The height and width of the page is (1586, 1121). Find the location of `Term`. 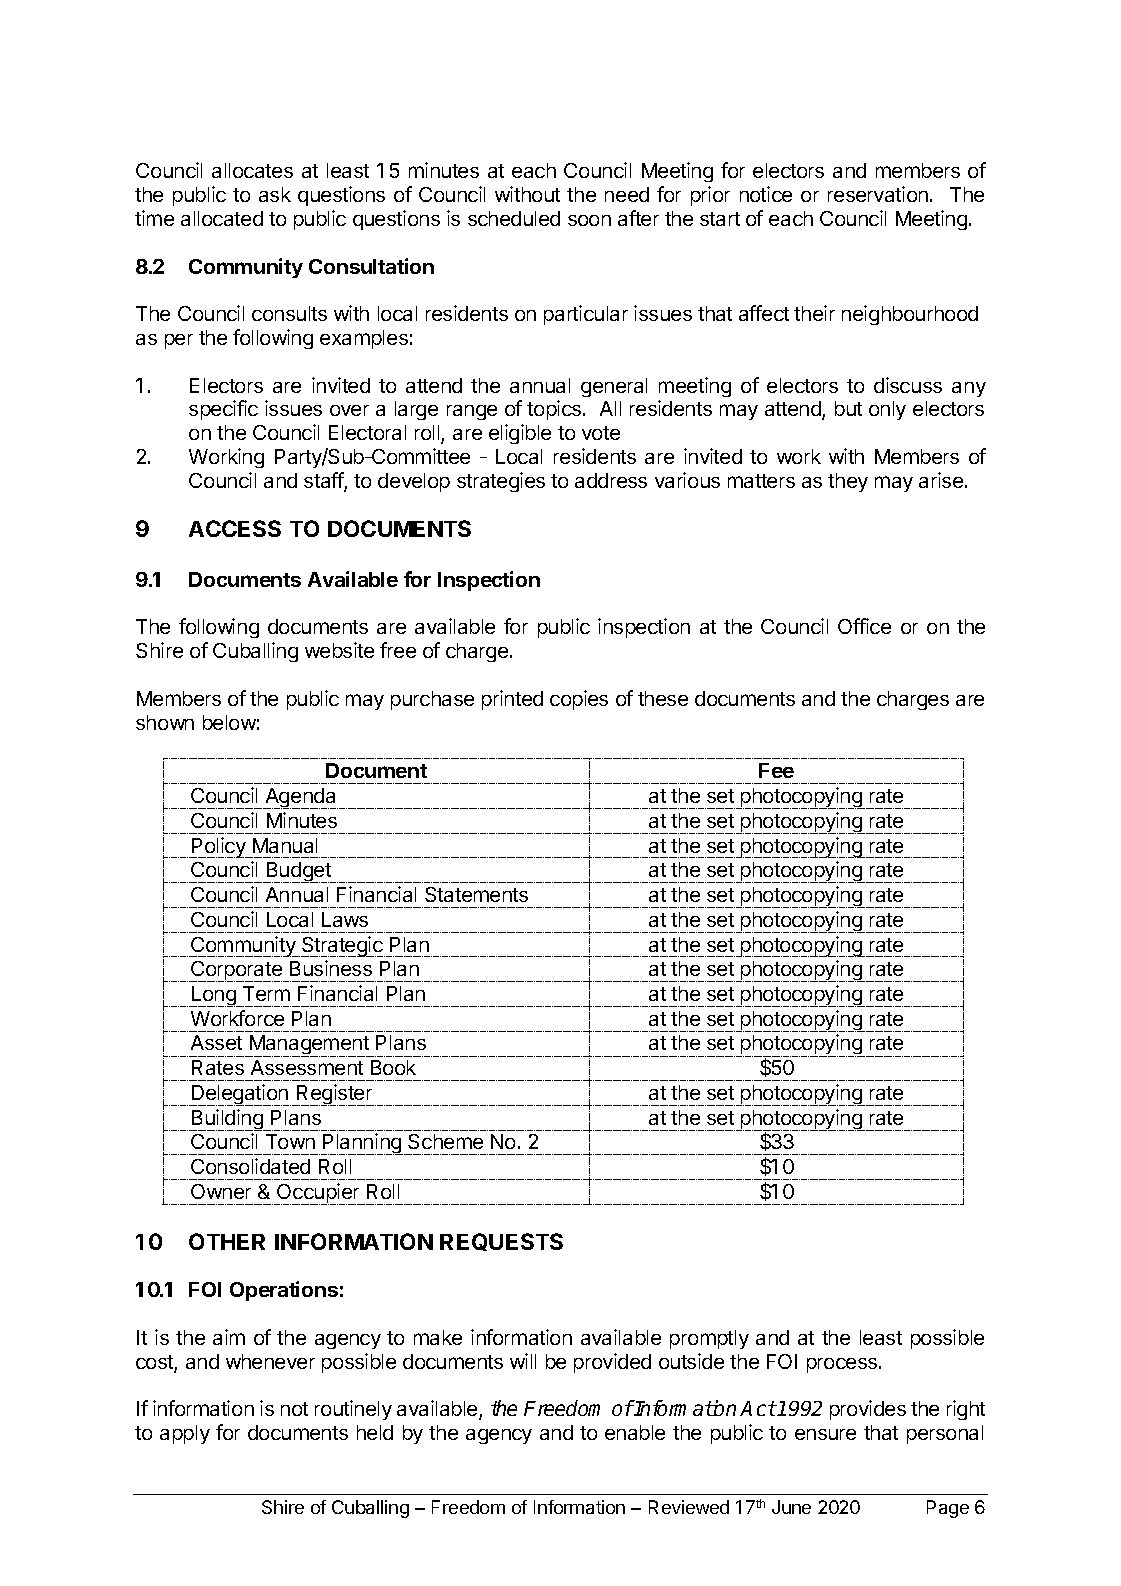

Term is located at coordinates (266, 993).
